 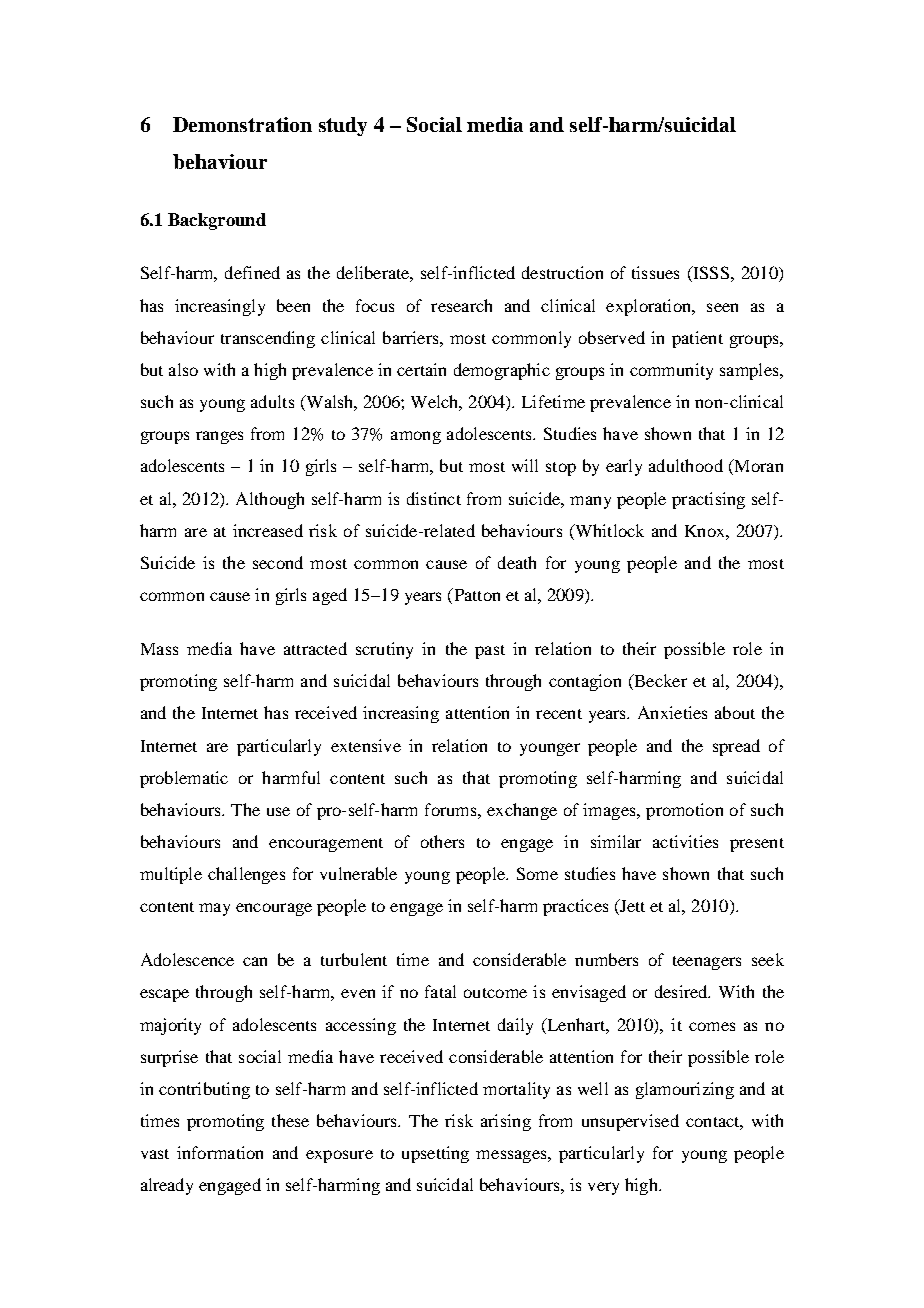 What do you see at coordinates (655, 272) in the document?
I see `tissues` at bounding box center [655, 272].
